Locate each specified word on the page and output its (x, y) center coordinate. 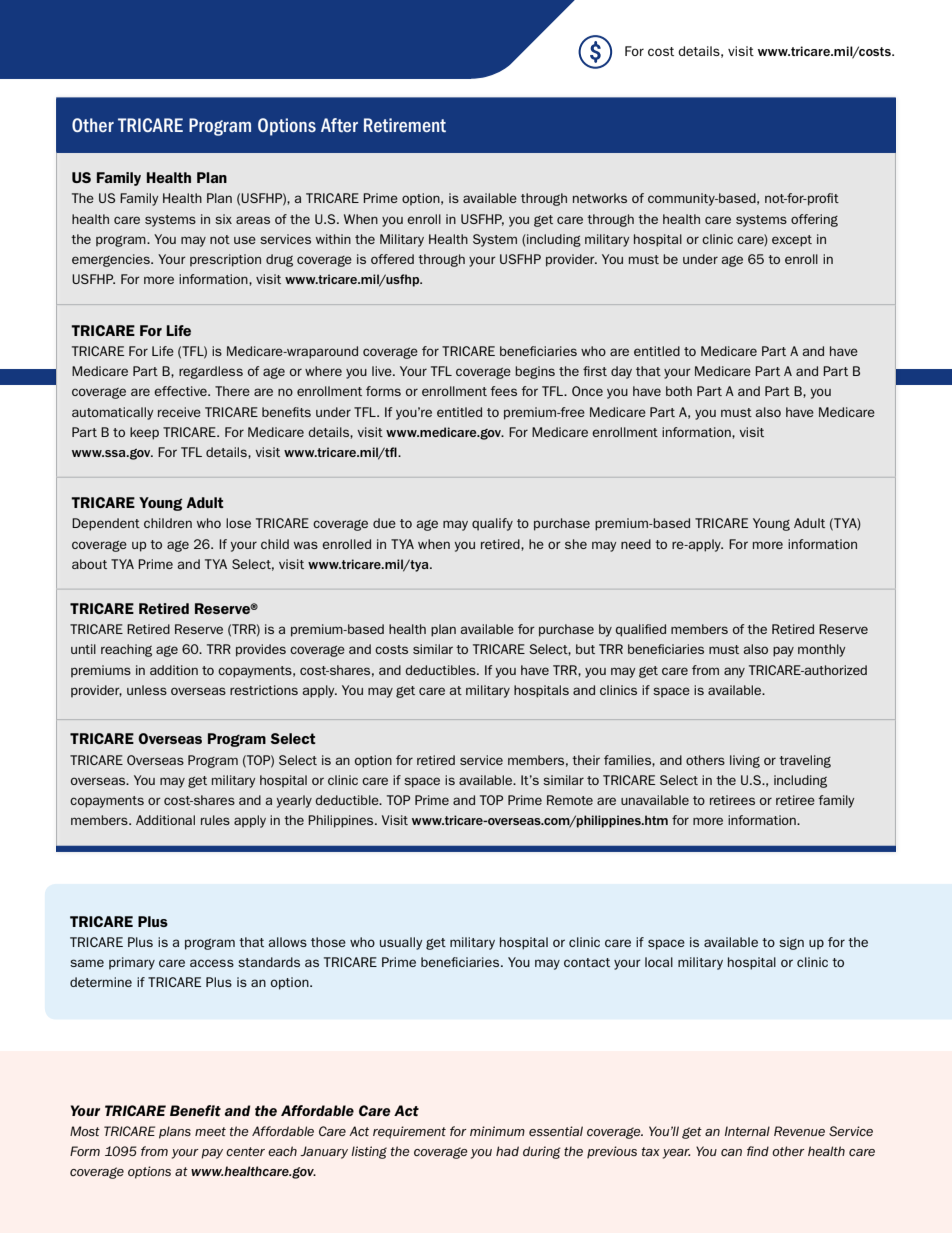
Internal (747, 1131)
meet (210, 1131)
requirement (409, 1132)
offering (814, 220)
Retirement (405, 125)
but (585, 649)
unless (147, 690)
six (223, 219)
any (734, 672)
